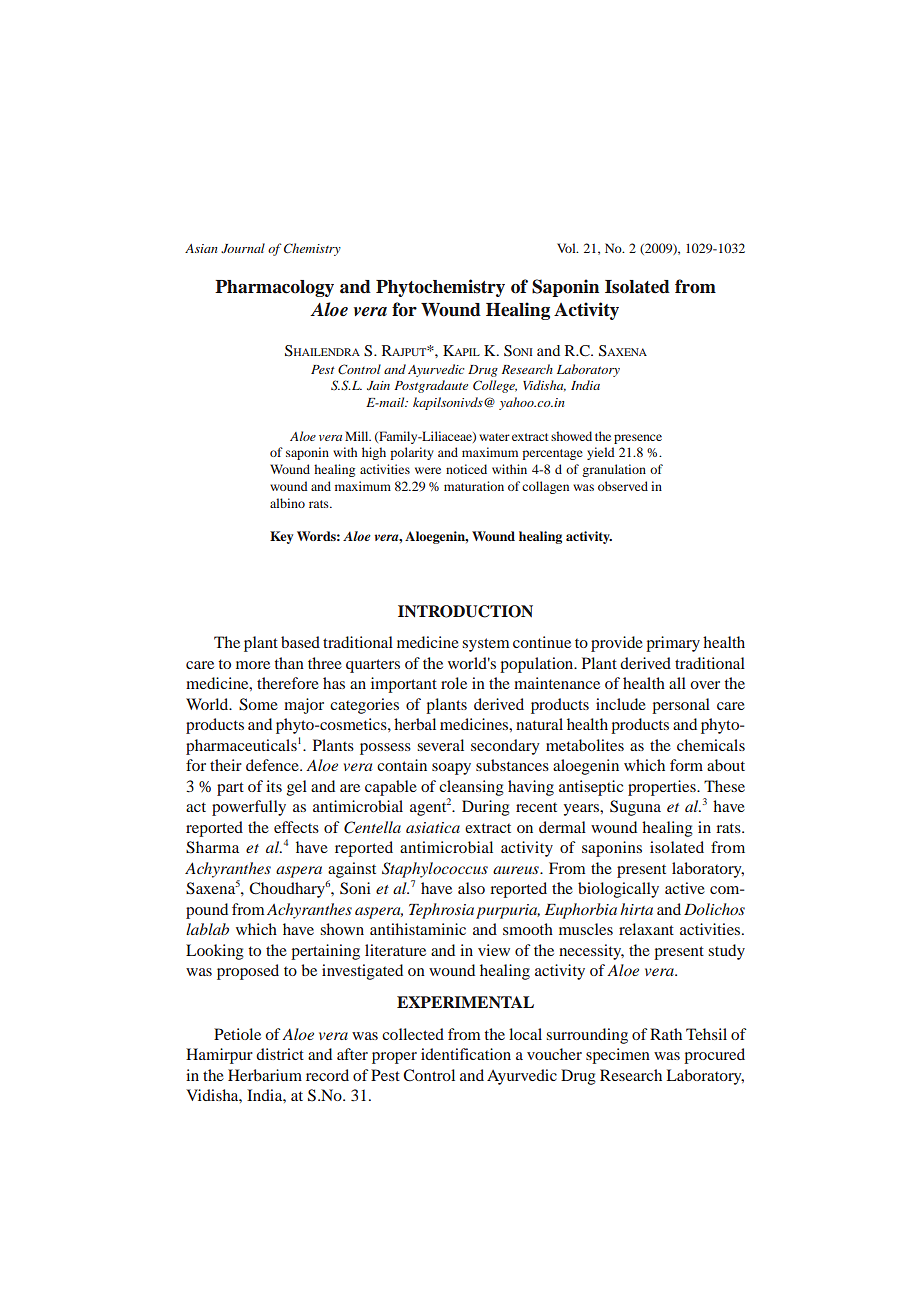  What do you see at coordinates (638, 439) in the screenshot?
I see `presence` at bounding box center [638, 439].
